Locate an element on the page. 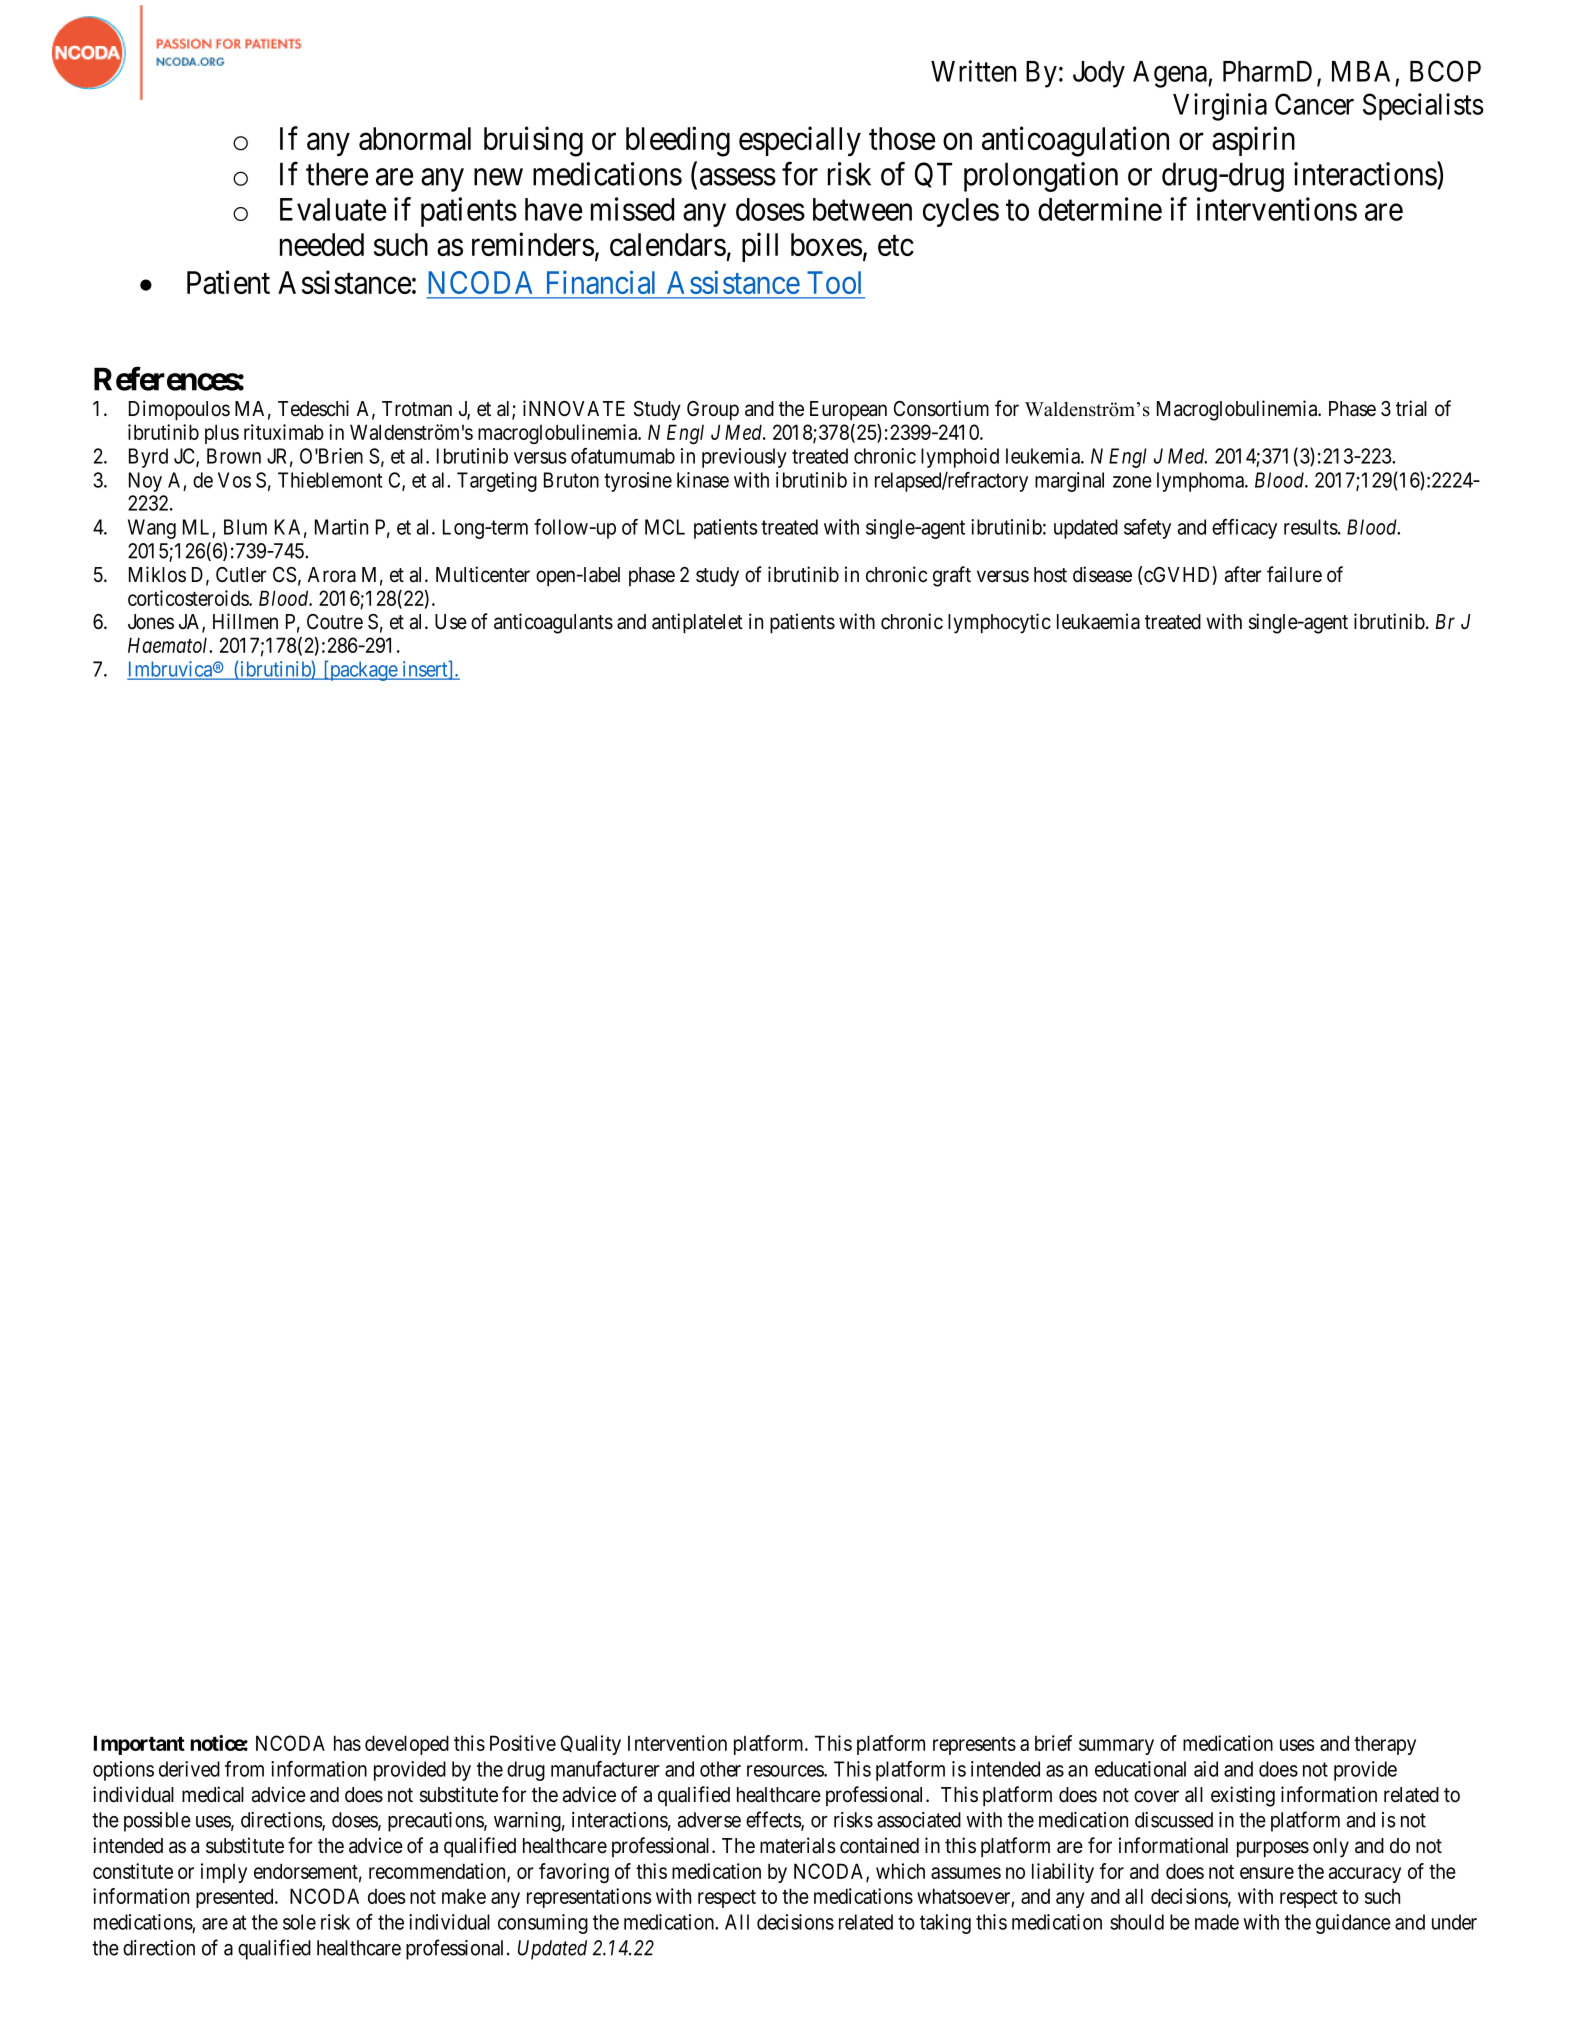 The height and width of the document is (2037, 1574). failure is located at coordinates (1294, 574).
